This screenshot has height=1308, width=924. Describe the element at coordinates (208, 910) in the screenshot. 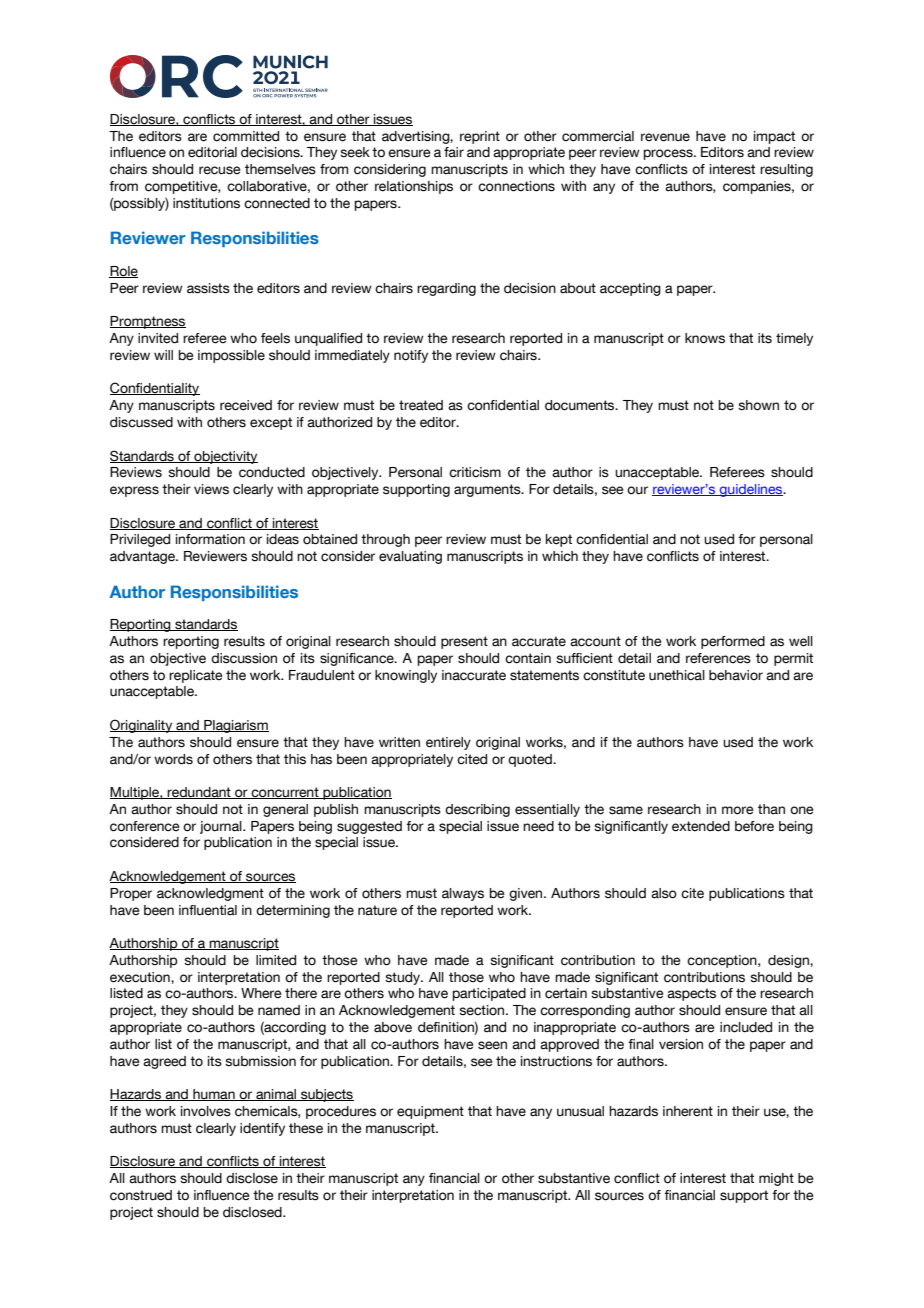

I see `influential` at that location.
